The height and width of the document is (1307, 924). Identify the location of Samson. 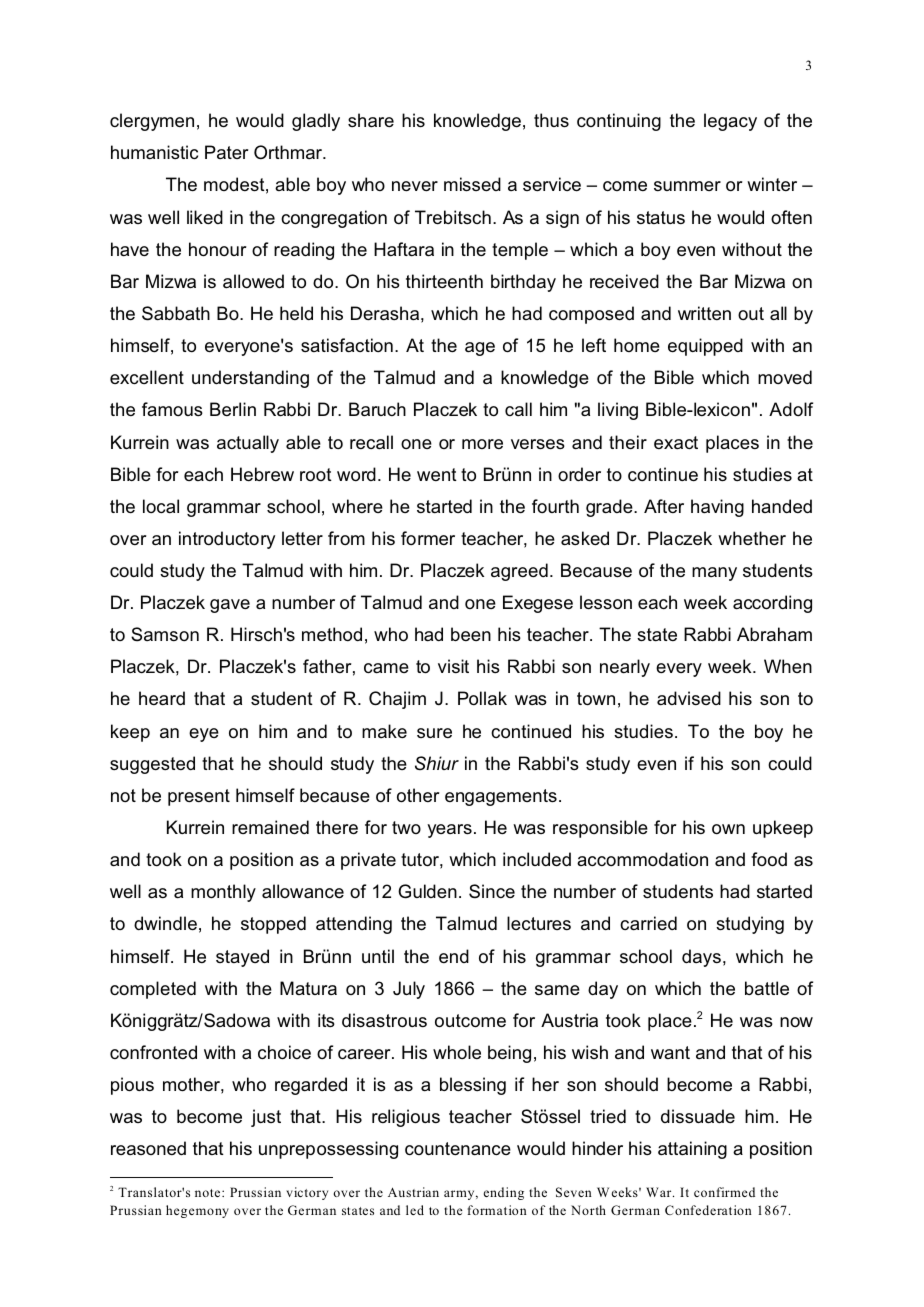
(165, 634).
